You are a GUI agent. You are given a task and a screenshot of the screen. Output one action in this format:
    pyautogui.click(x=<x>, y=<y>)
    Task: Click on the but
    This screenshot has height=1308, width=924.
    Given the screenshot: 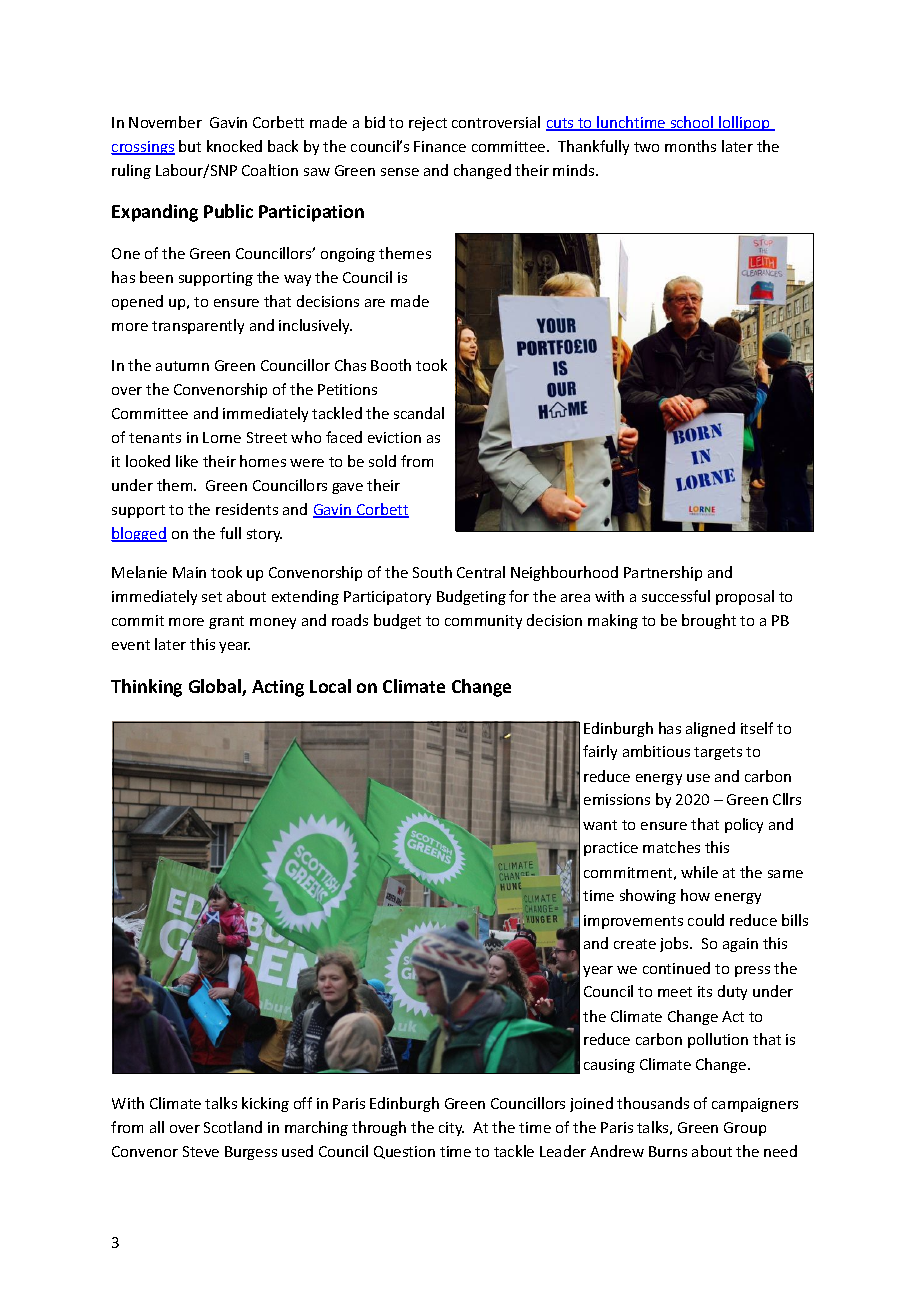 What is the action you would take?
    pyautogui.click(x=190, y=146)
